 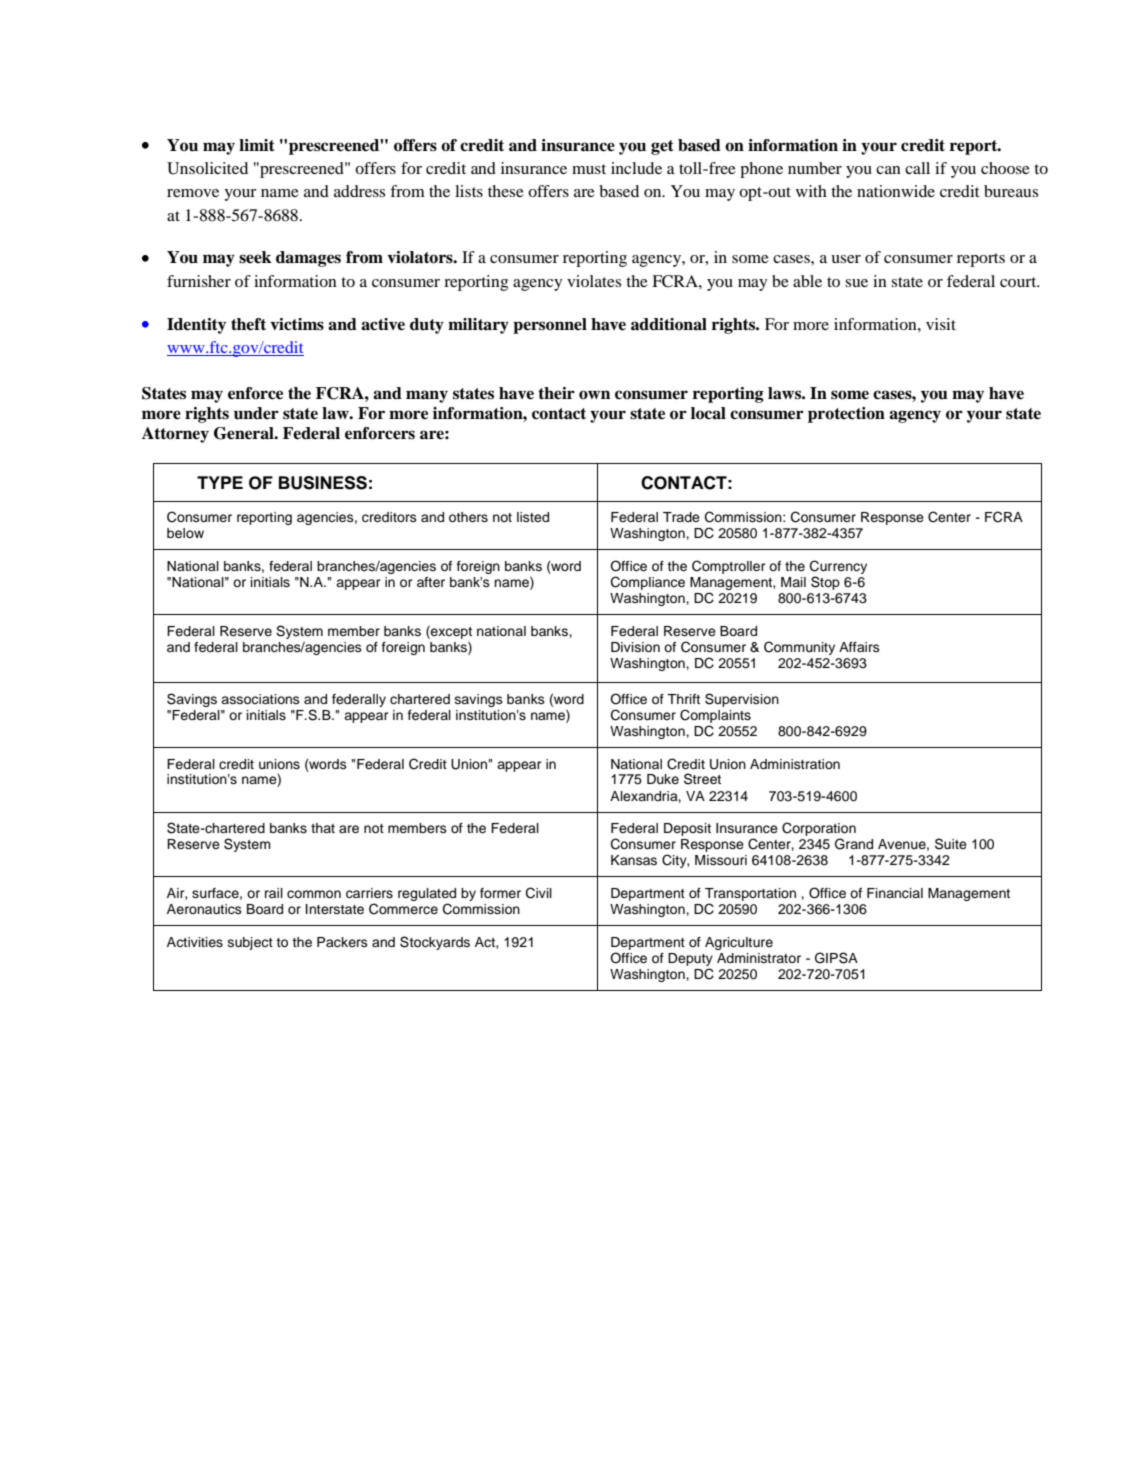 I want to click on own, so click(x=594, y=395).
